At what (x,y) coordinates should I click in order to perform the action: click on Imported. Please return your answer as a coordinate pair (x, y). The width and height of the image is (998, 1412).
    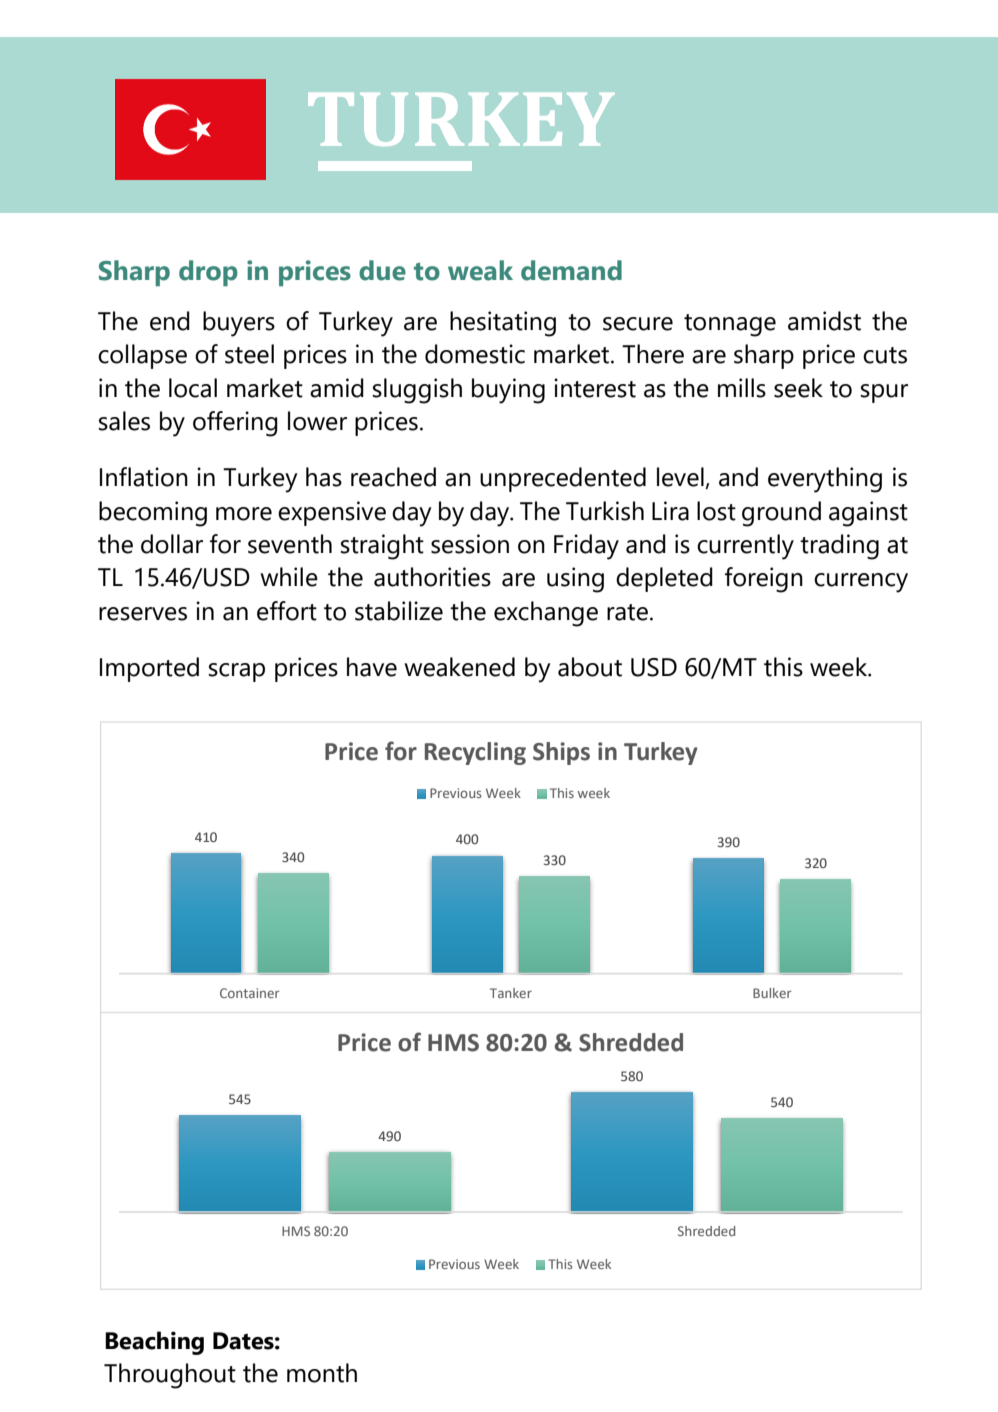
    Looking at the image, I should click on (149, 669).
